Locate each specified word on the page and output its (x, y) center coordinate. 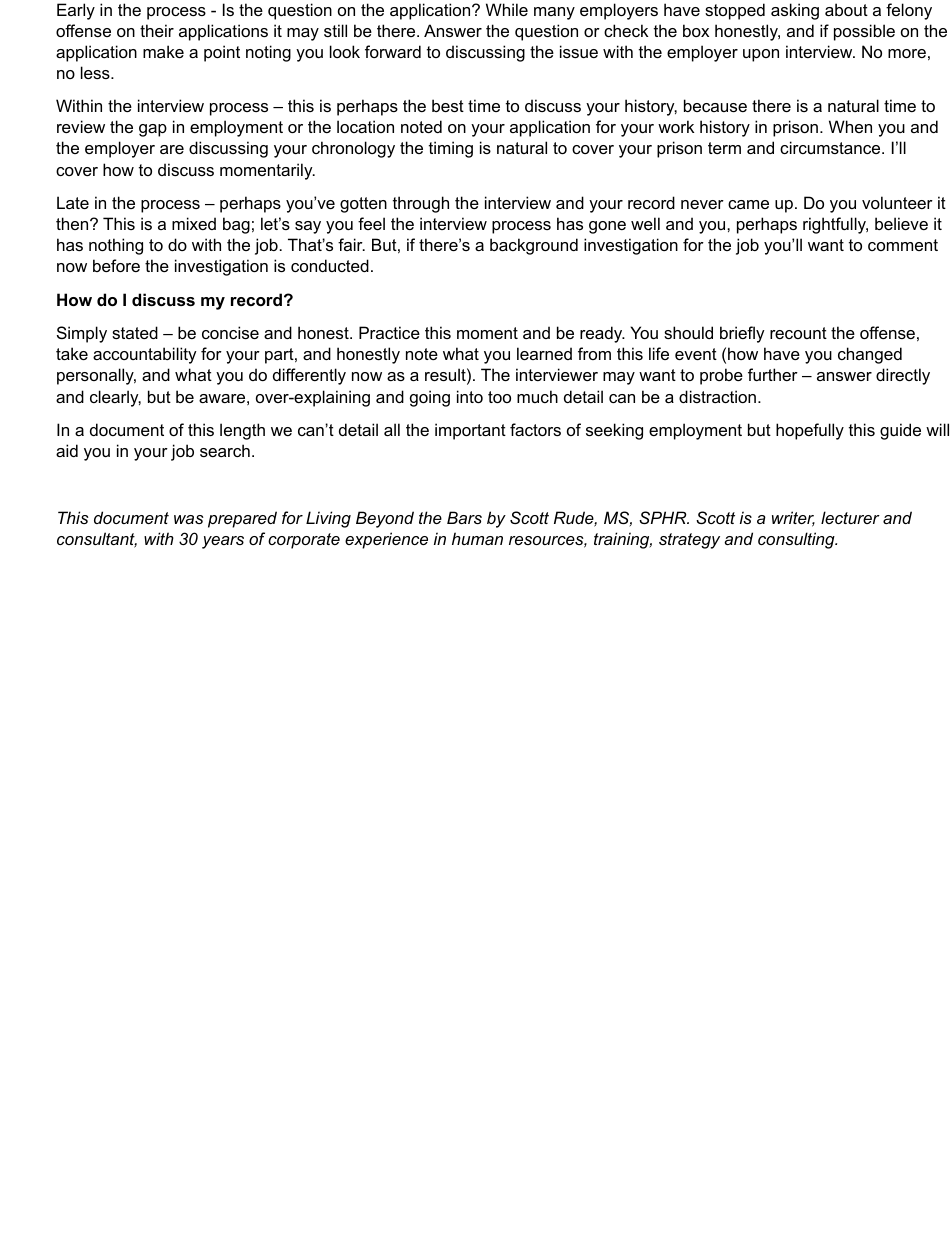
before (116, 265)
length (242, 431)
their (157, 30)
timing (451, 149)
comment (903, 245)
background (534, 246)
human (477, 538)
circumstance (831, 147)
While (507, 9)
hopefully (810, 431)
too (499, 397)
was (189, 519)
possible (864, 32)
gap (153, 130)
